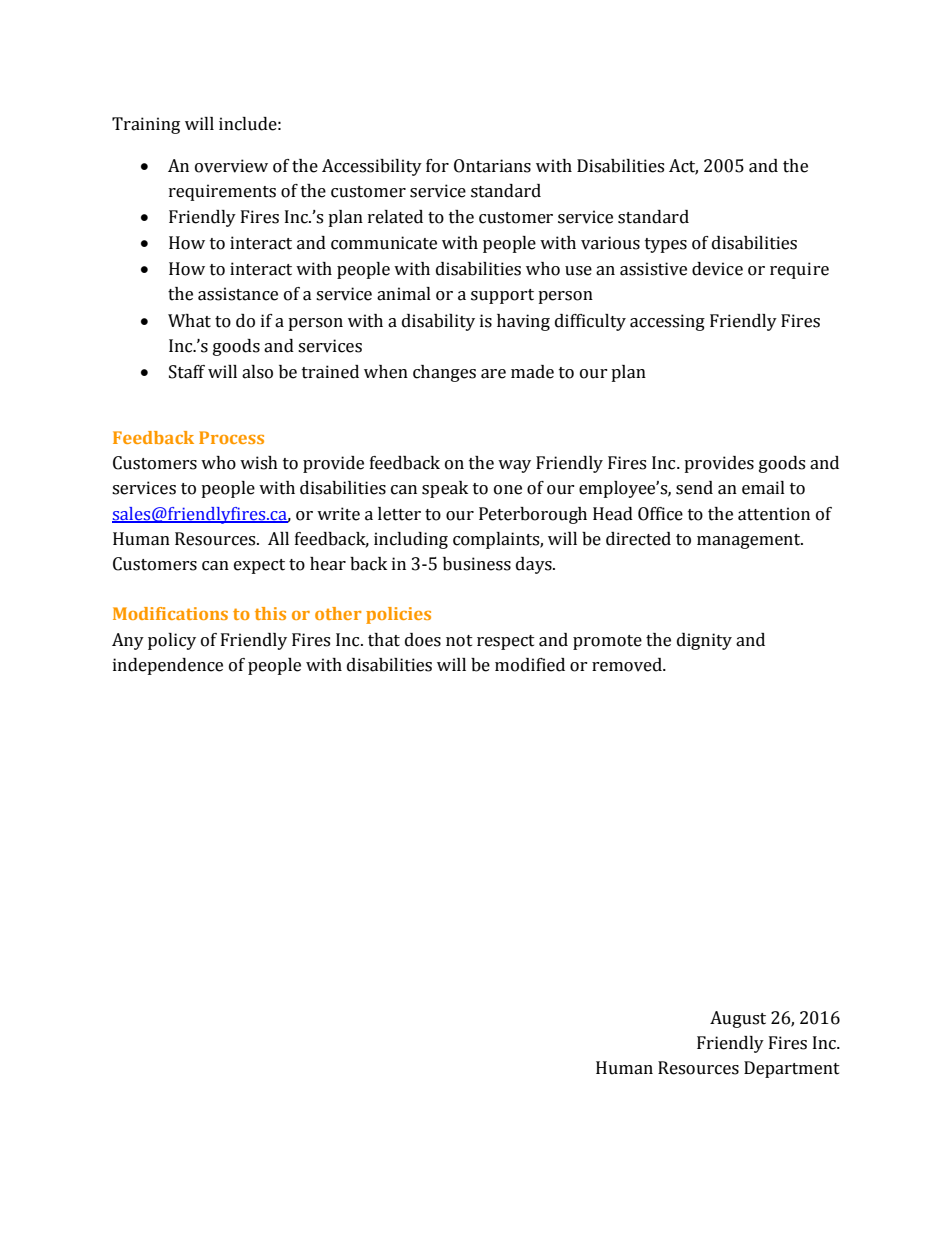  Describe the element at coordinates (187, 372) in the screenshot. I see `Staff` at that location.
